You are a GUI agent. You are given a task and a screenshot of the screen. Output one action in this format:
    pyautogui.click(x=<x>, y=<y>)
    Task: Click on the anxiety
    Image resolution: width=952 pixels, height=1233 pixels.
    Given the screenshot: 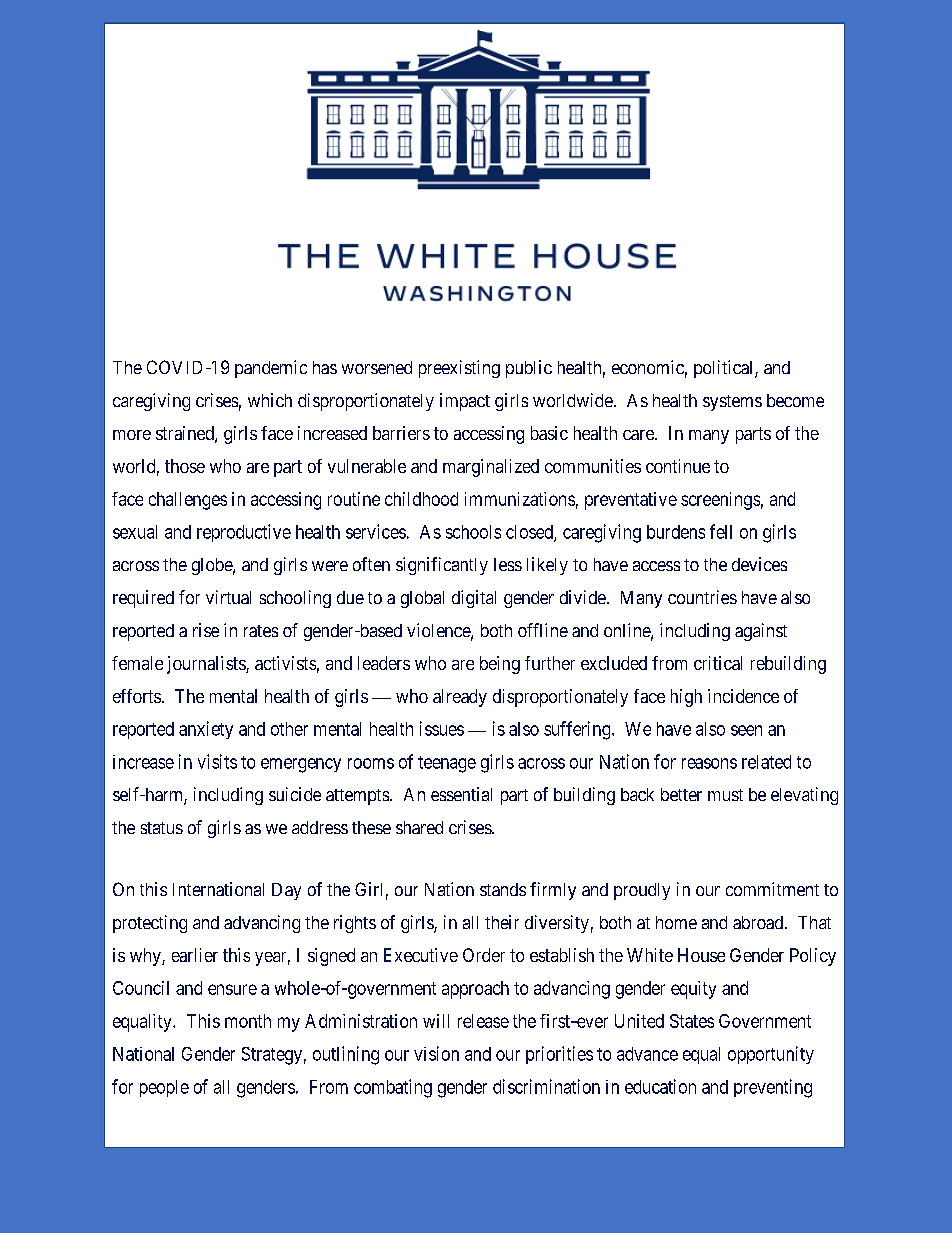 What is the action you would take?
    pyautogui.click(x=206, y=730)
